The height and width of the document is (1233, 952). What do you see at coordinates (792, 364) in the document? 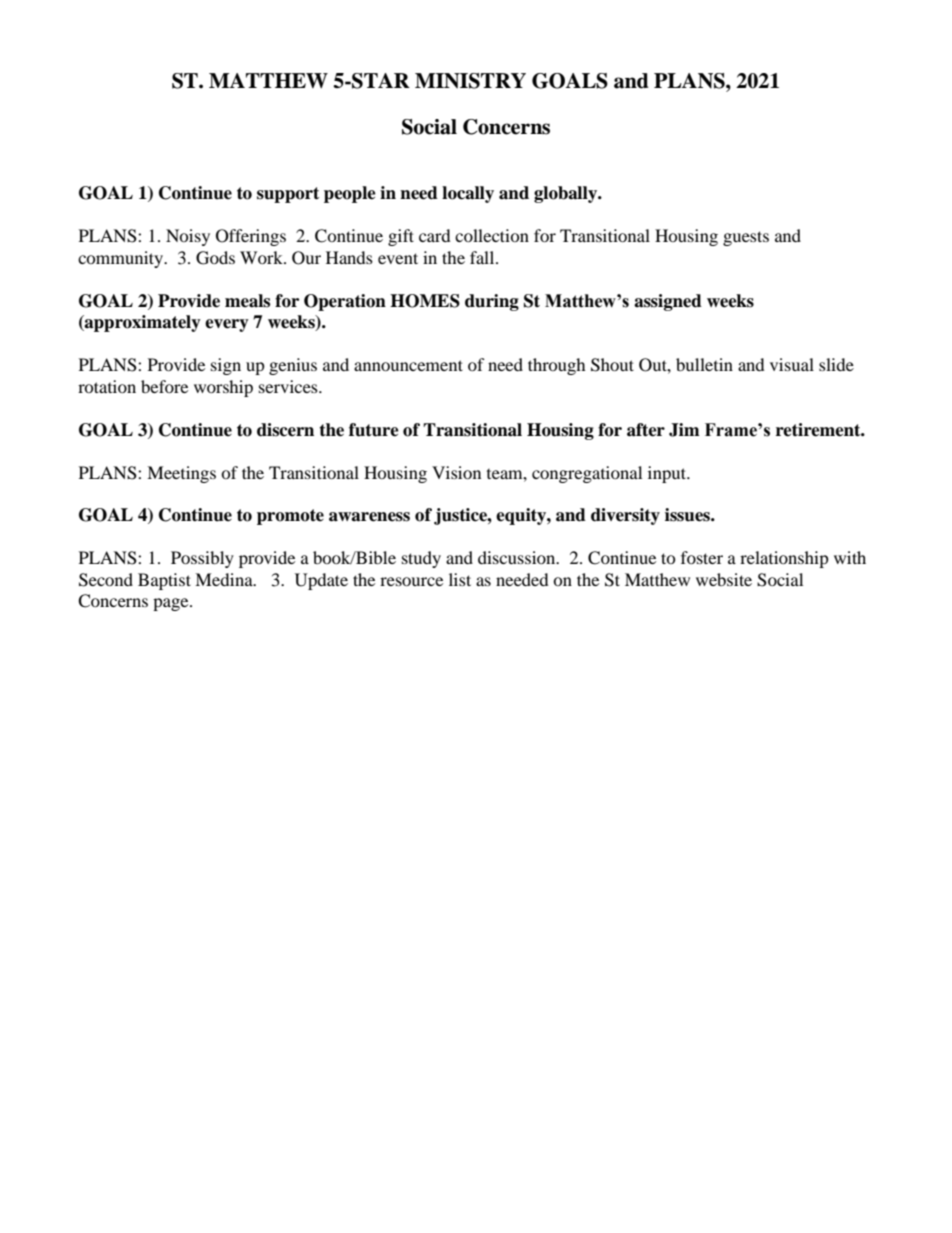
I see `visual` at bounding box center [792, 364].
